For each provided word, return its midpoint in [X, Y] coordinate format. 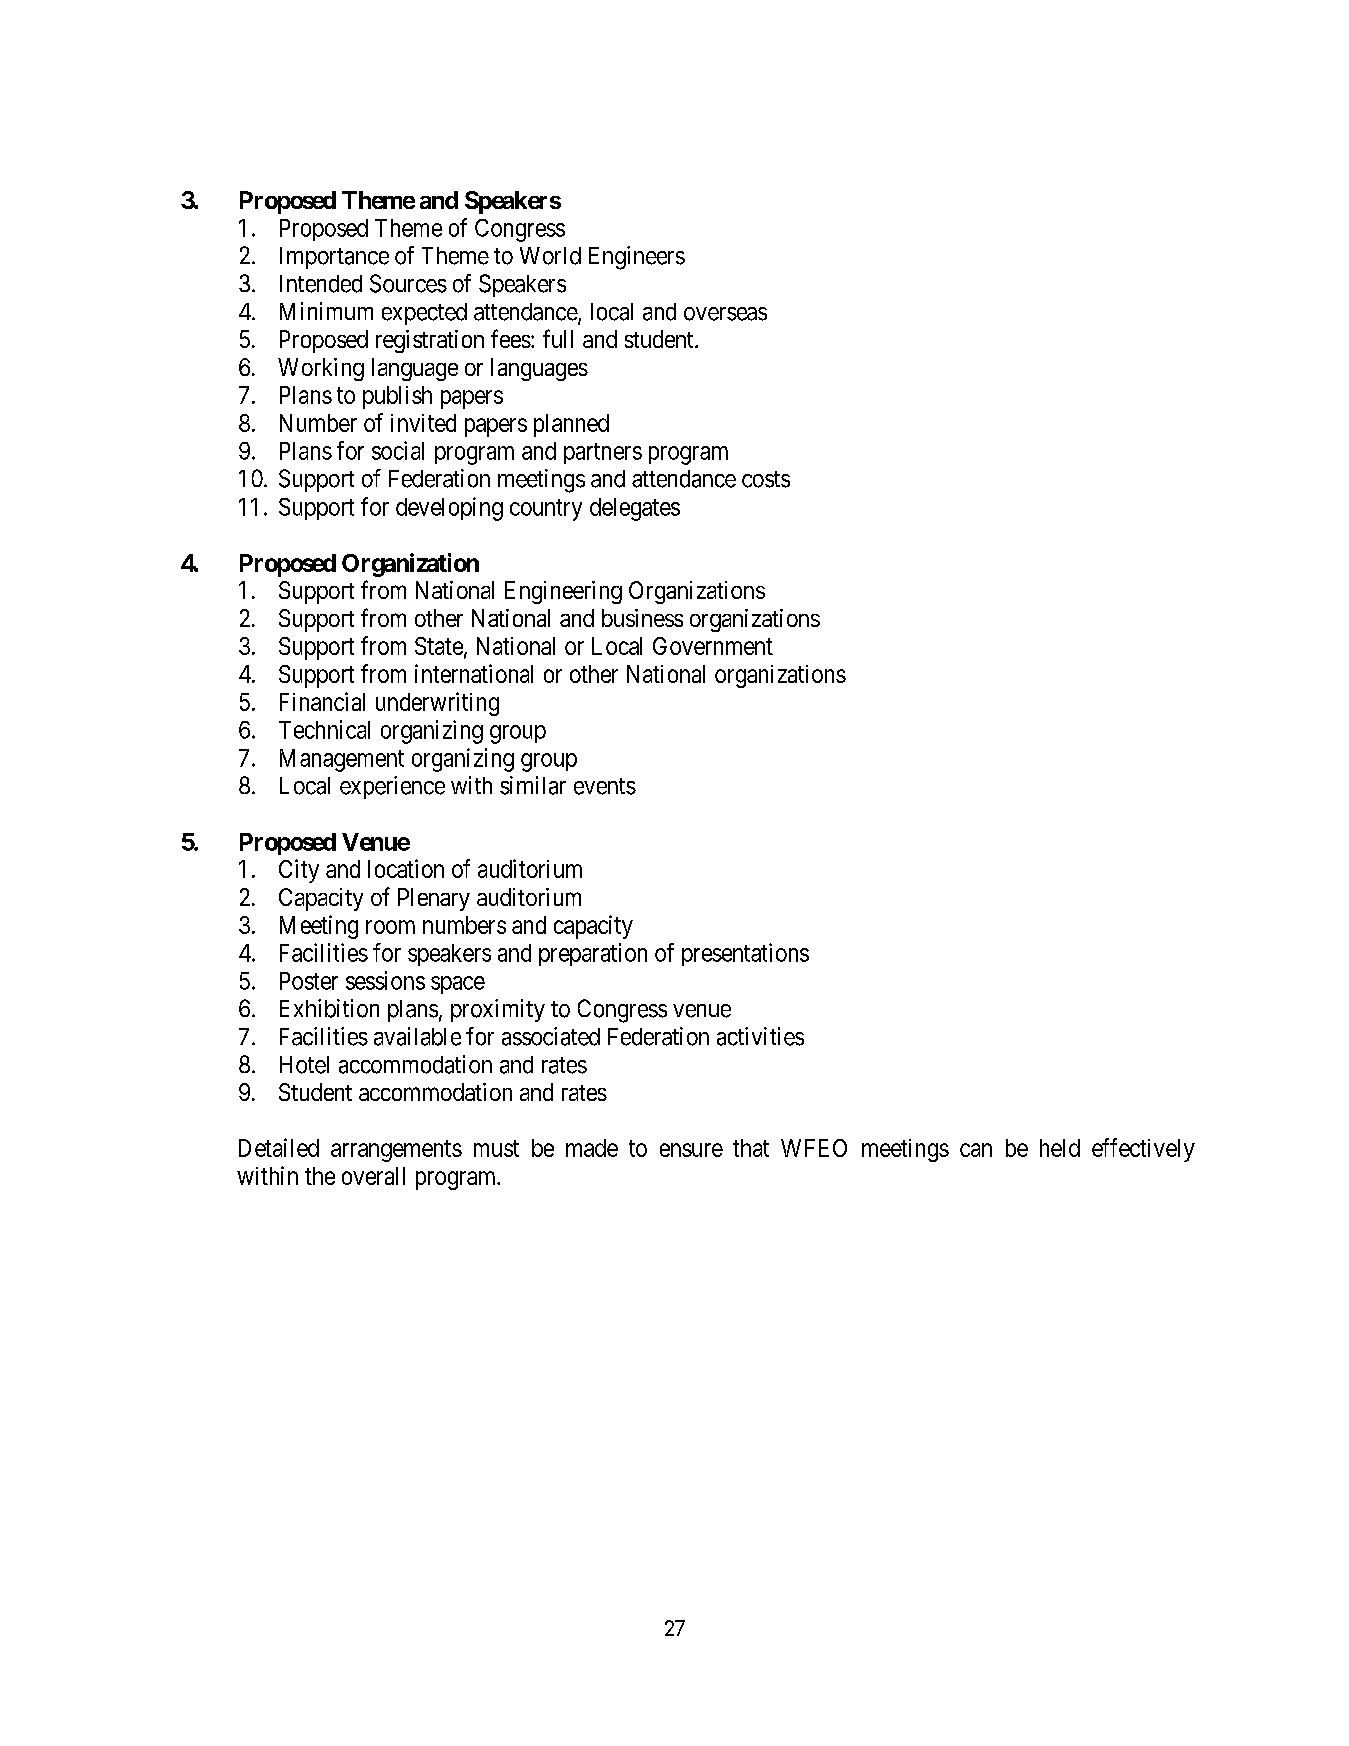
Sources [408, 283]
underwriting [437, 704]
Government [713, 646]
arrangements [396, 1151]
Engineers [637, 258]
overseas [725, 314]
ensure [691, 1150]
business [642, 618]
